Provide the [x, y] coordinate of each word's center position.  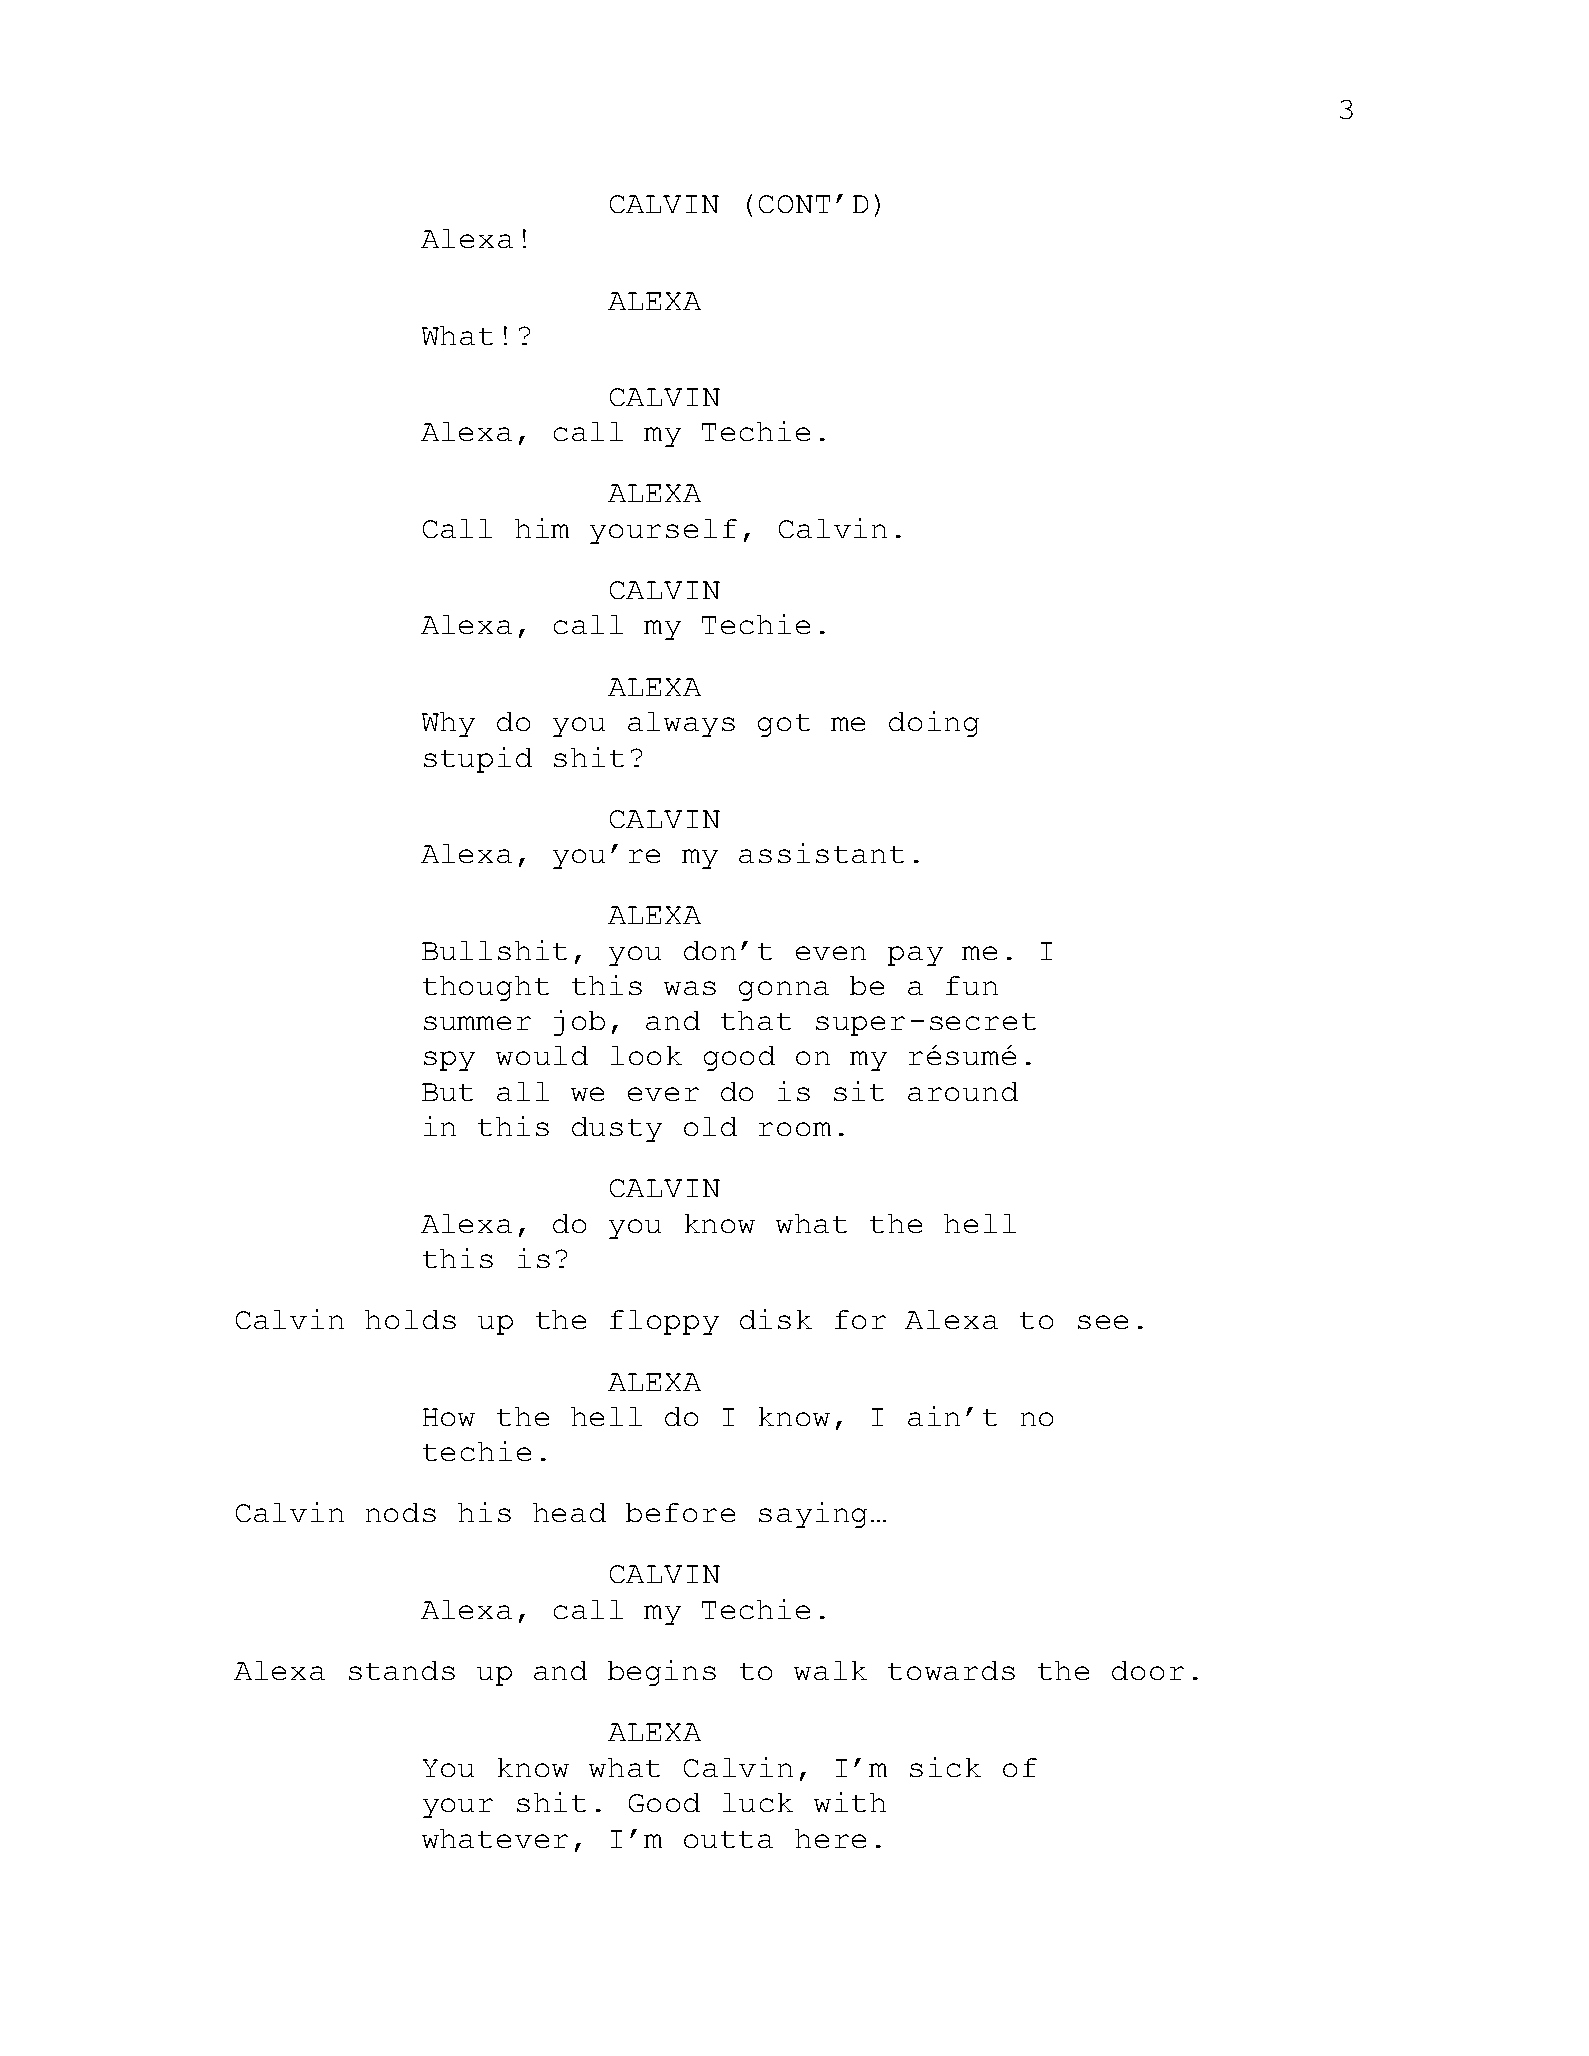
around [963, 1091]
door [1148, 1670]
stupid [478, 760]
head [569, 1512]
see [1103, 1322]
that [756, 1020]
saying [813, 1515]
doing [934, 724]
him [542, 528]
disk [776, 1319]
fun [972, 985]
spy [449, 1061]
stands [402, 1670]
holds [410, 1319]
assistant [821, 853]
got [784, 725]
